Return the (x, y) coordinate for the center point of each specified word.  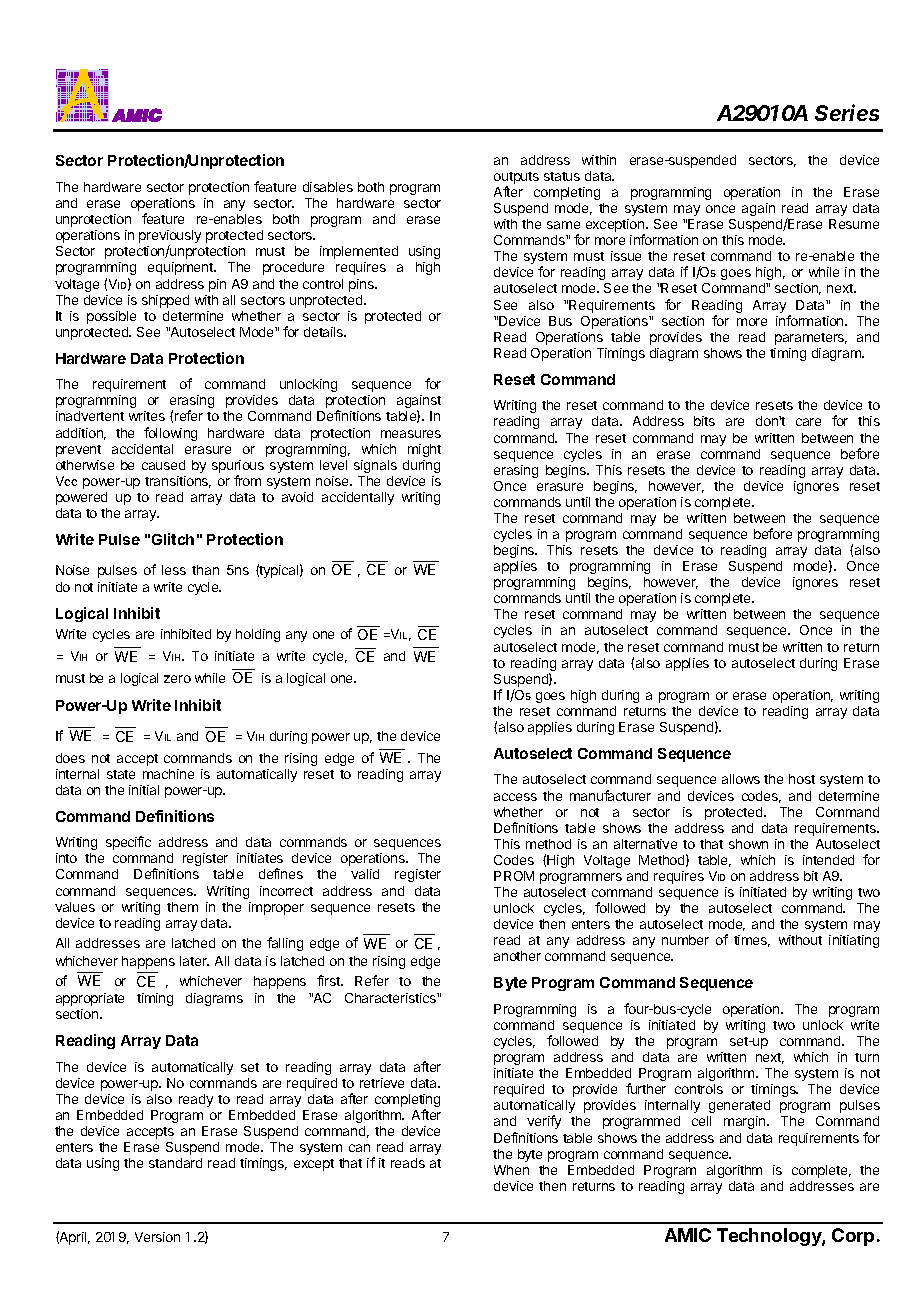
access (515, 797)
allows (741, 779)
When (511, 1170)
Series (847, 112)
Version (157, 1237)
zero (177, 679)
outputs (516, 179)
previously (170, 238)
